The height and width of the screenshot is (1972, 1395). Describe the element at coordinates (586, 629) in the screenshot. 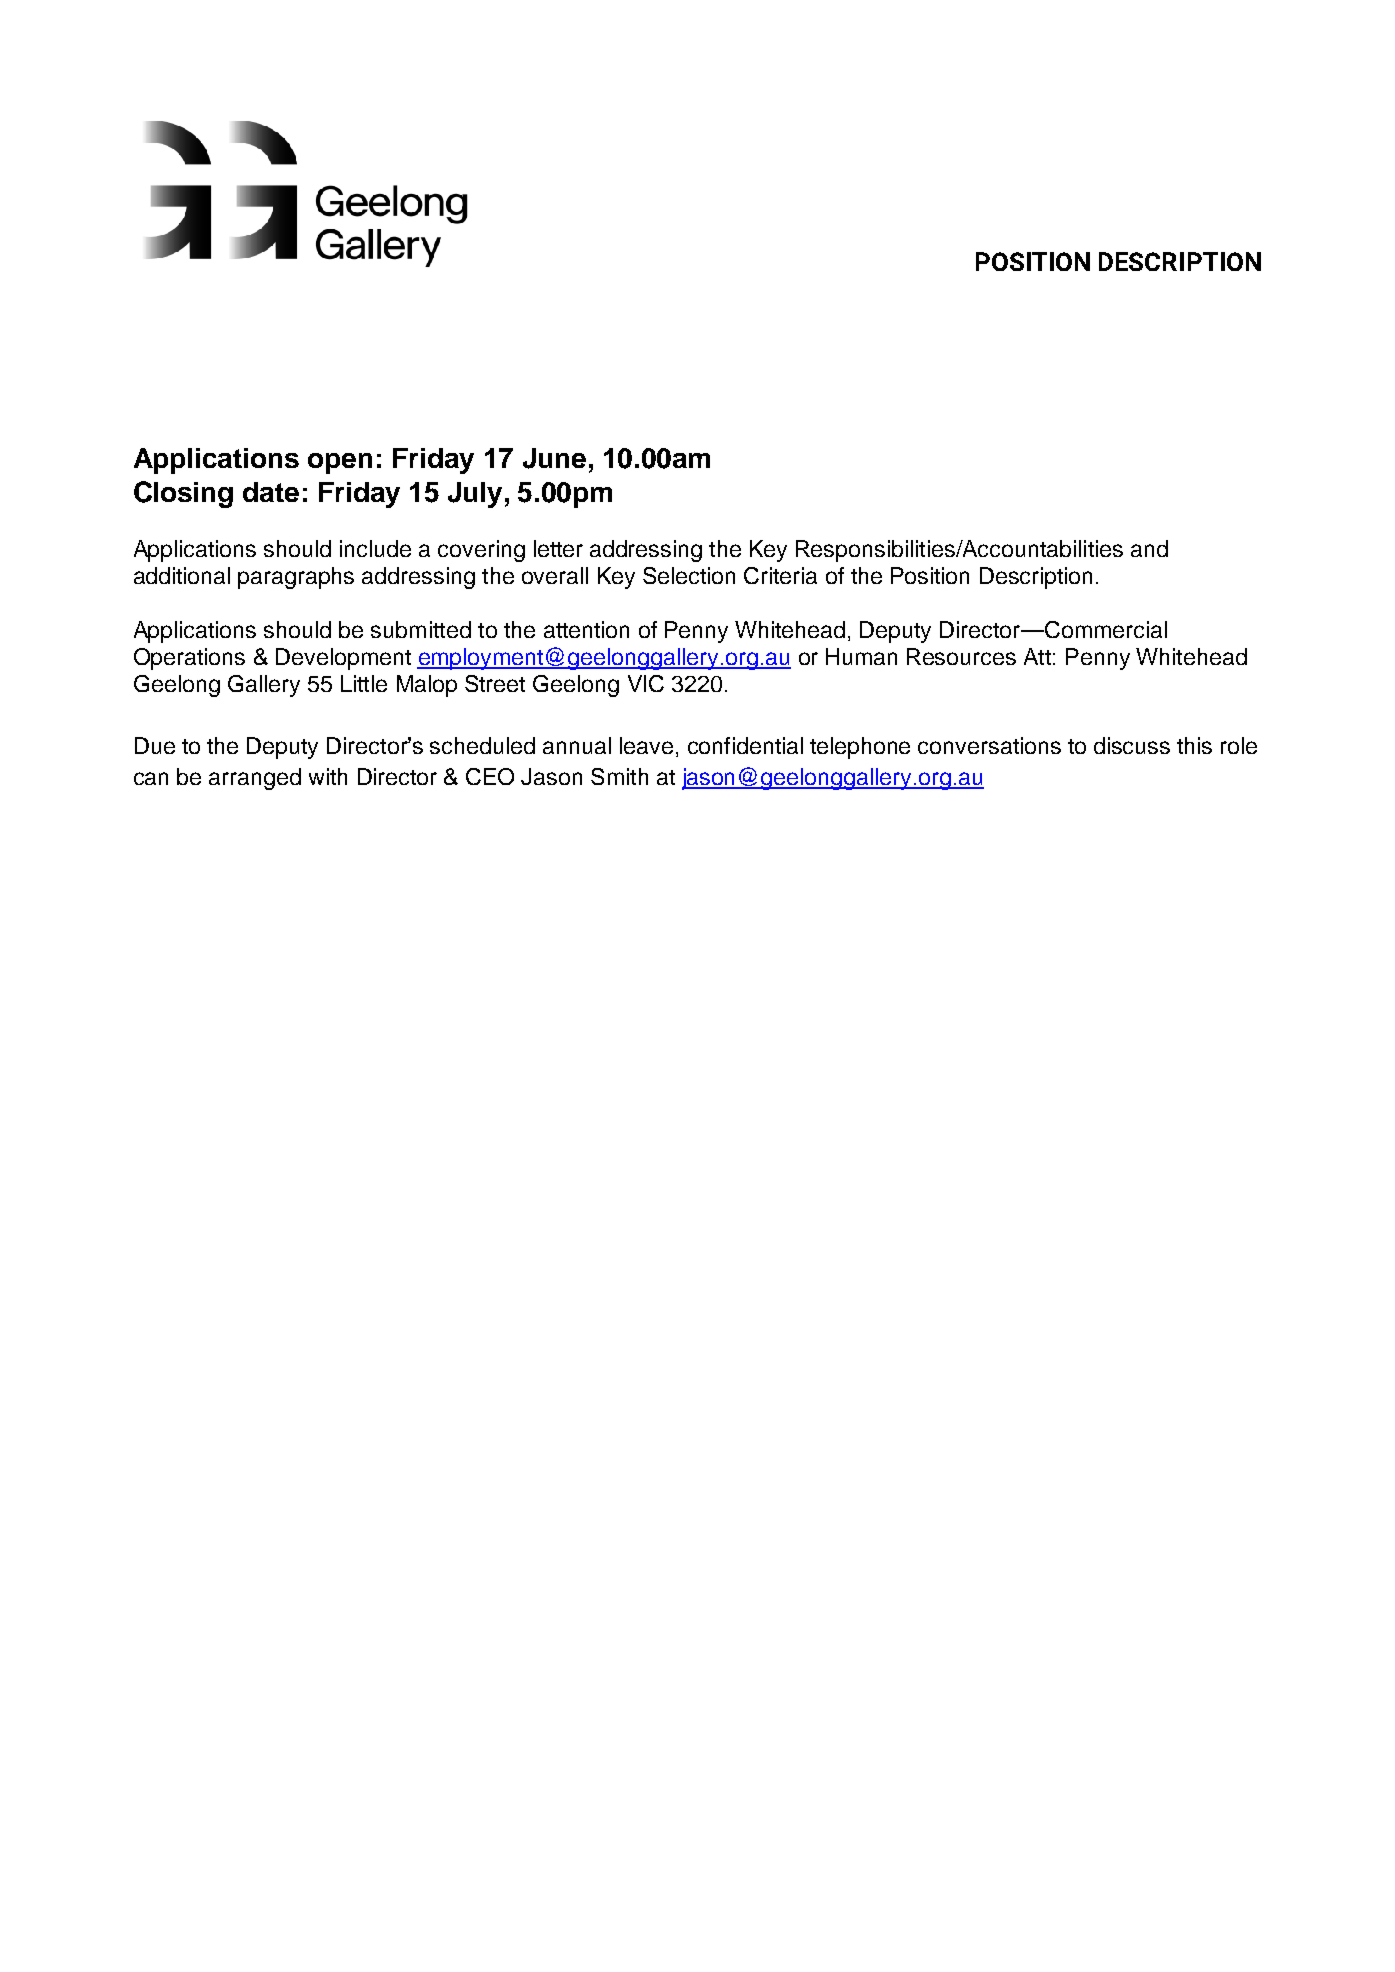

I see `attention` at that location.
